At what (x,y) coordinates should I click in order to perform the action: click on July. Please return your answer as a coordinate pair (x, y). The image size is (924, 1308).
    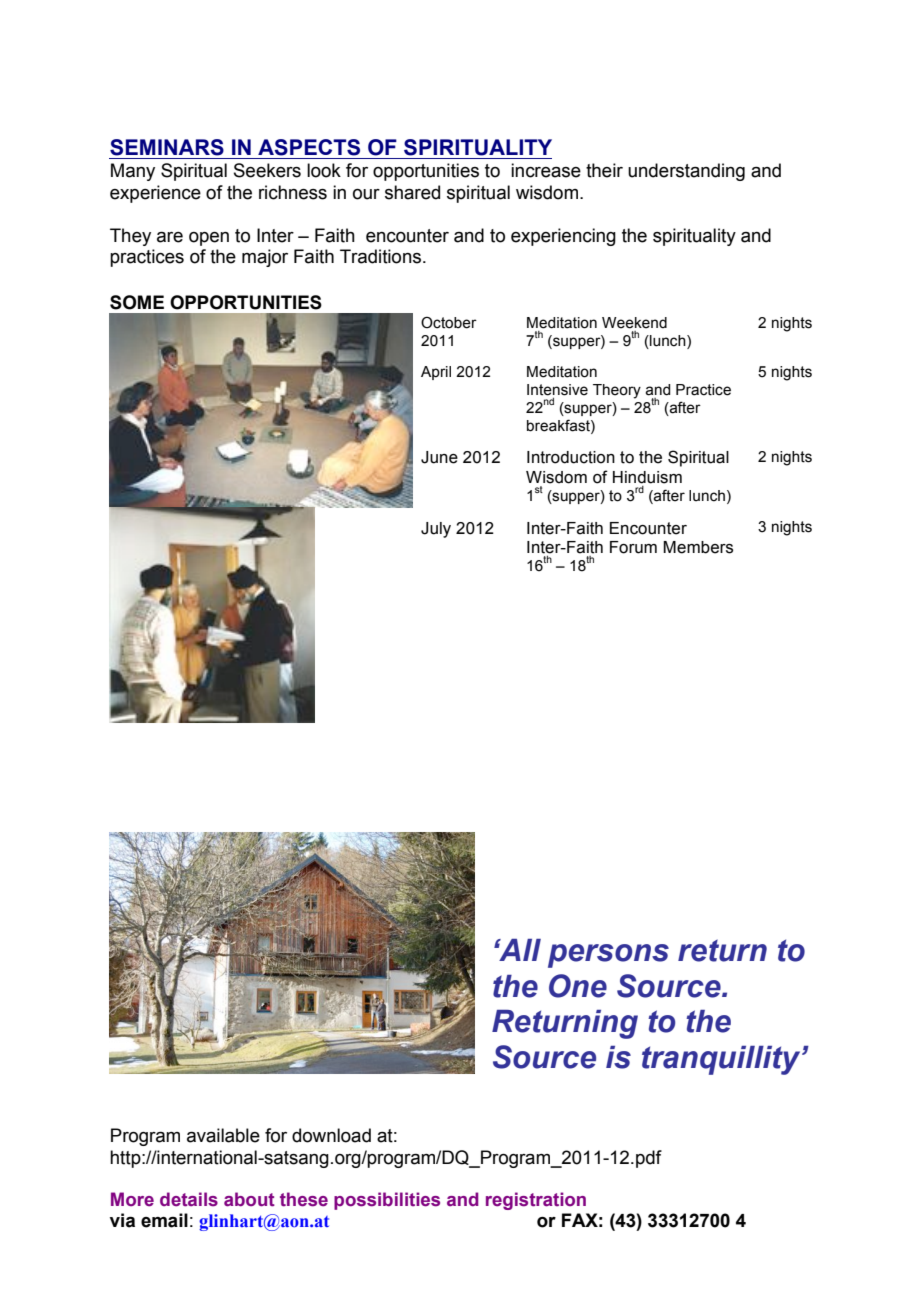
    Looking at the image, I should click on (436, 530).
